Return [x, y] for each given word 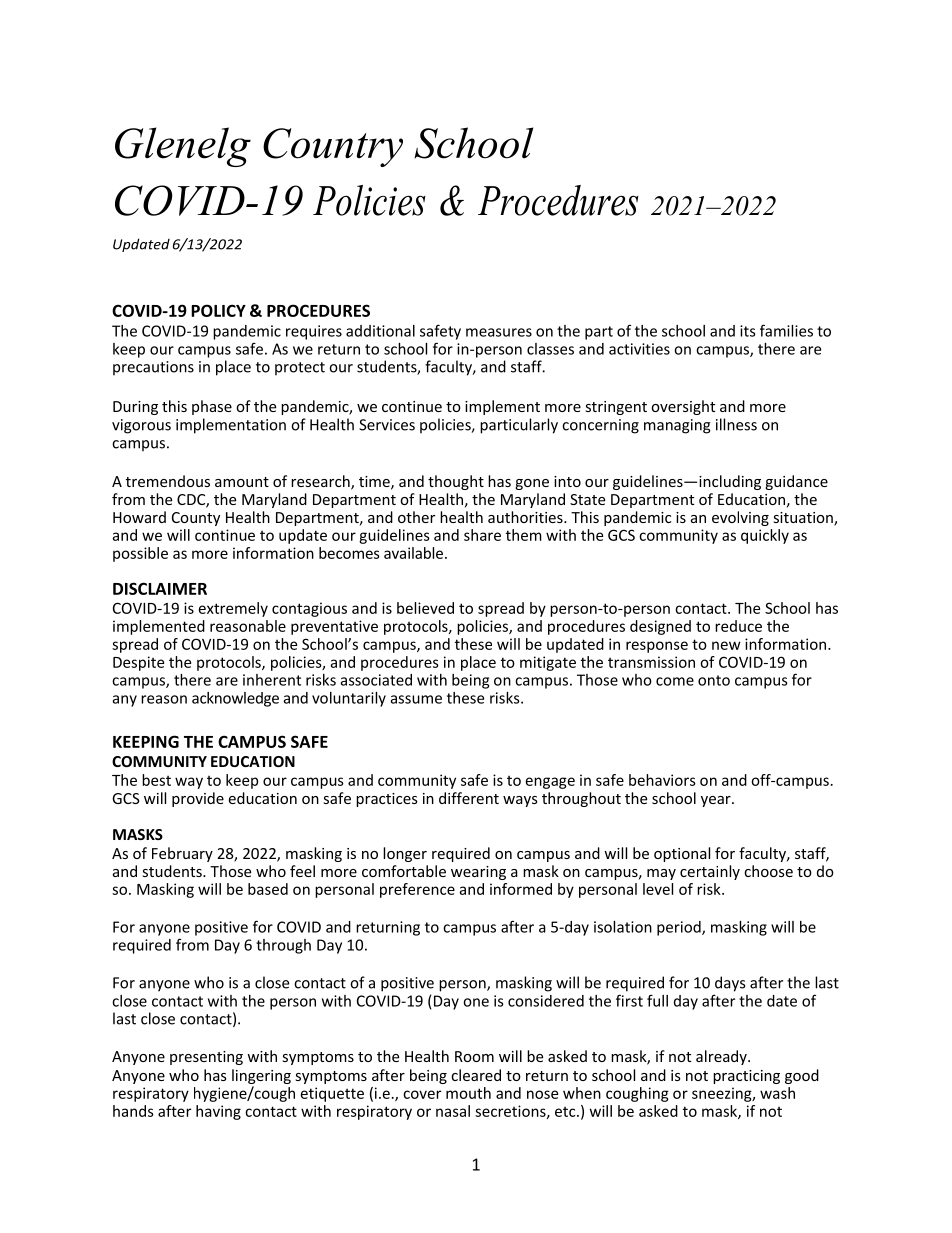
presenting [206, 1058]
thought [456, 482]
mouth [468, 1093]
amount [242, 482]
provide [198, 799]
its [748, 331]
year [717, 801]
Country [333, 147]
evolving [740, 518]
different [469, 798]
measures [499, 332]
